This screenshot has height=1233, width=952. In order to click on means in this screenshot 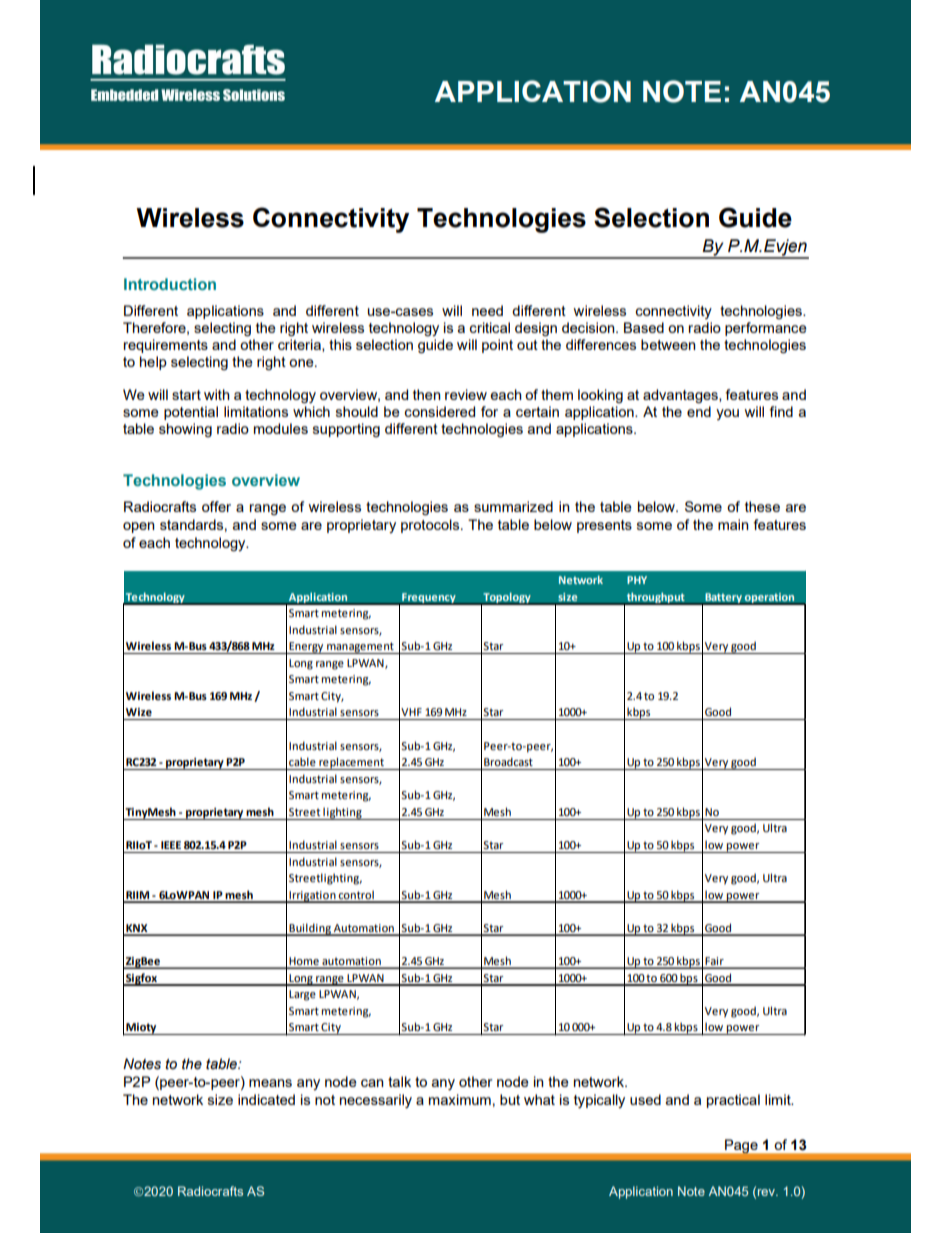, I will do `click(270, 1083)`.
